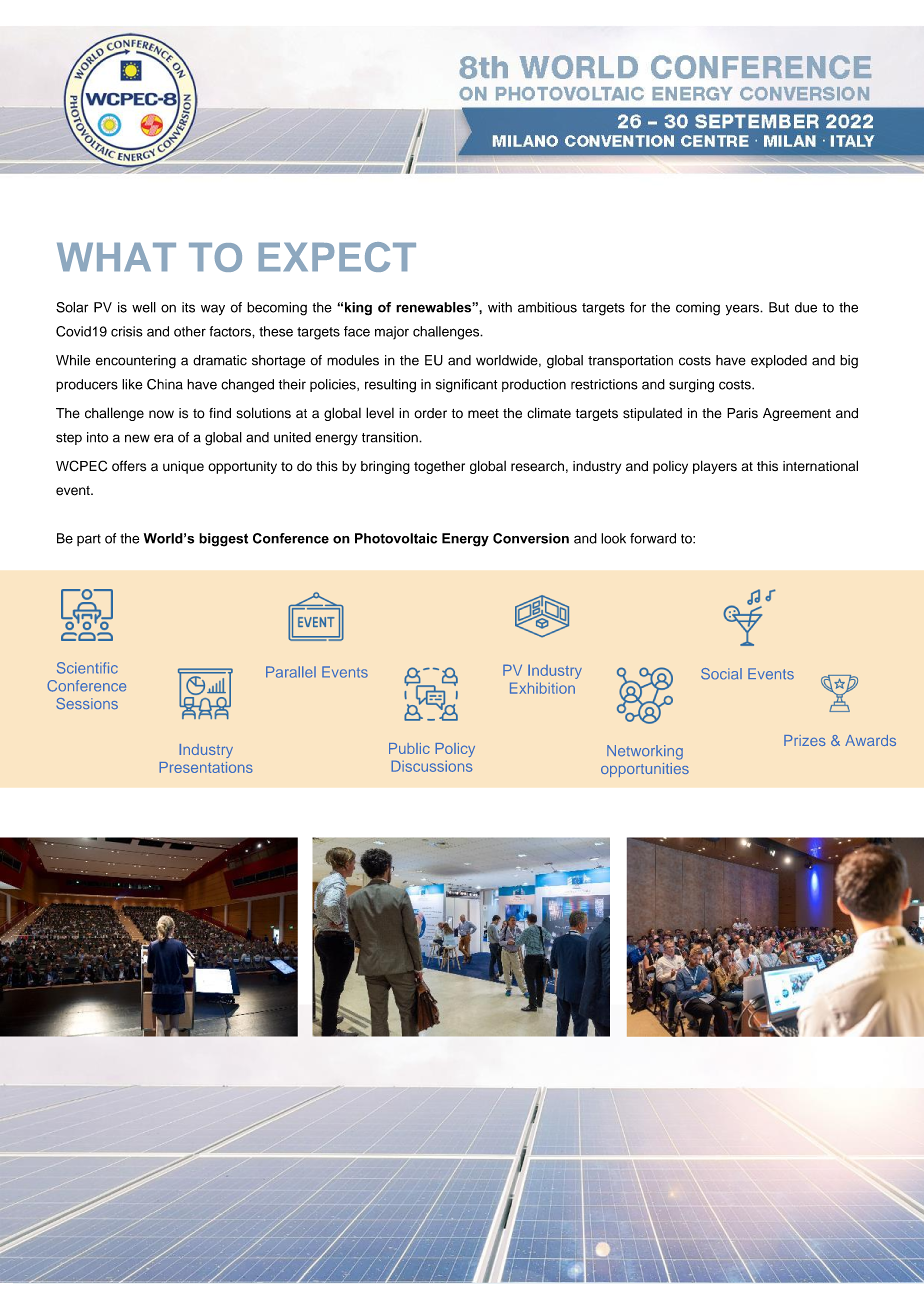 This image has width=924, height=1308. Describe the element at coordinates (784, 1273) in the image. I see `DECEMBER` at that location.
